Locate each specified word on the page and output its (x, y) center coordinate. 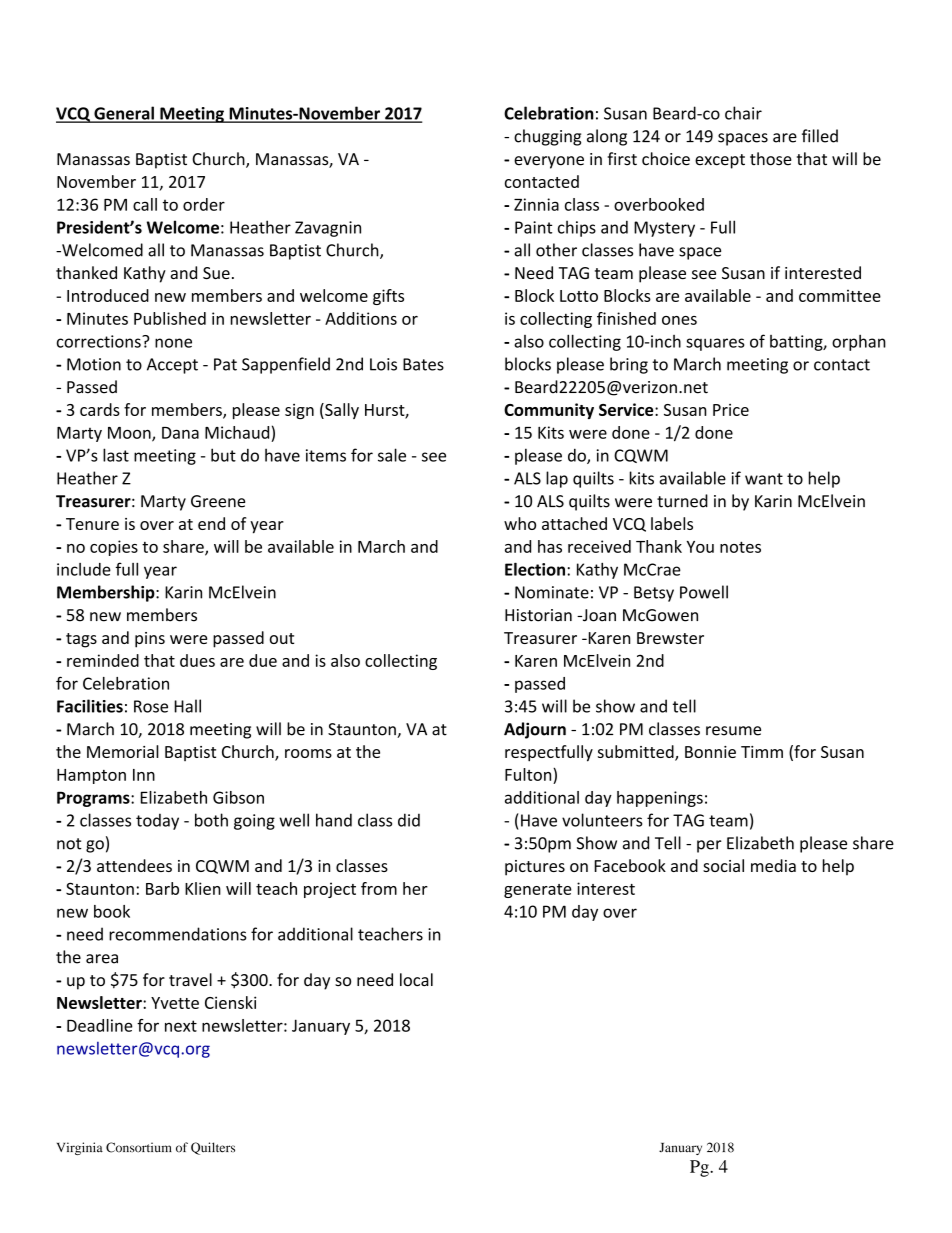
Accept (172, 366)
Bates (423, 364)
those (771, 159)
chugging (547, 137)
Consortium (139, 1147)
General (124, 114)
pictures (535, 868)
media (773, 865)
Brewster (670, 638)
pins (150, 640)
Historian (538, 615)
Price (731, 410)
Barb (162, 888)
